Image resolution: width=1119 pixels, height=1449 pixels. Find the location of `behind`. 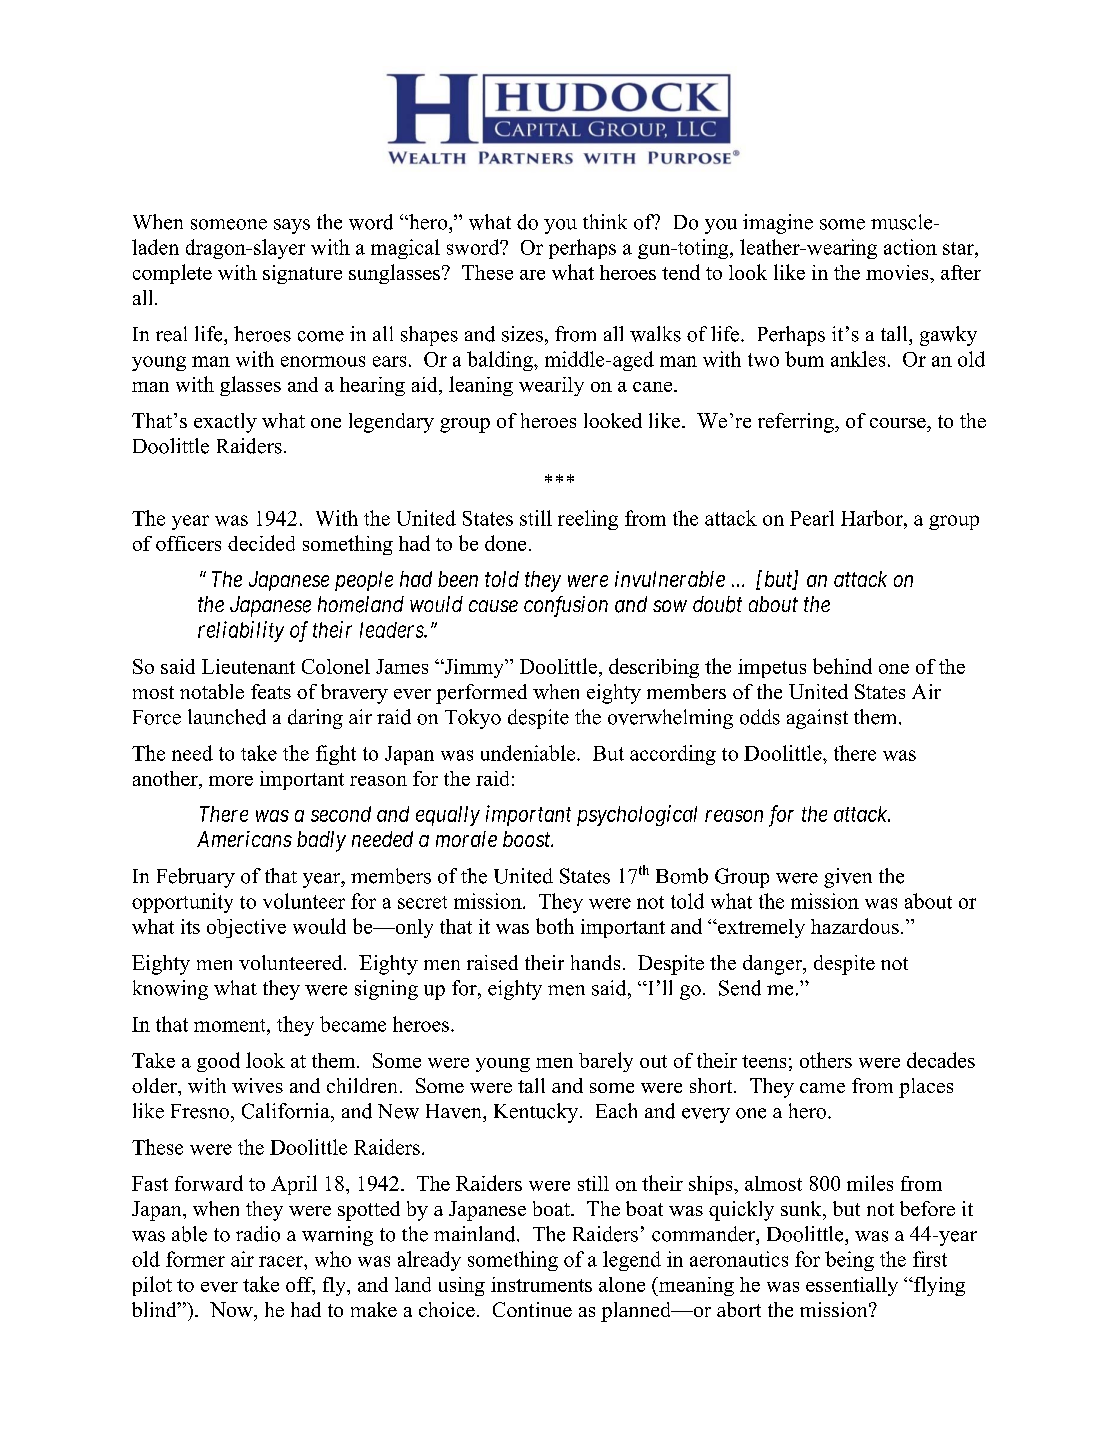

behind is located at coordinates (842, 666).
